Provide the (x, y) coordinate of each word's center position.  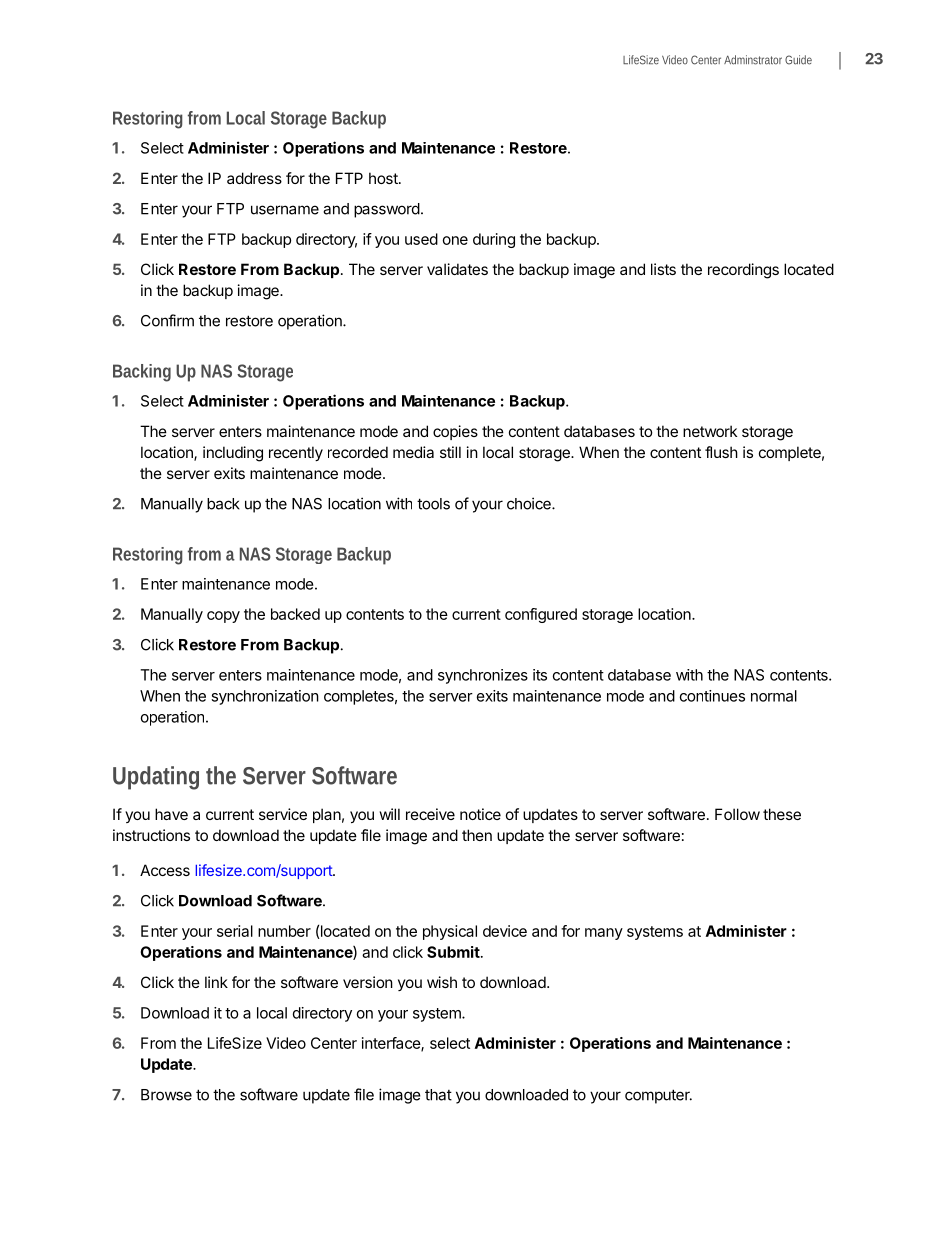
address (254, 178)
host (384, 178)
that (438, 1095)
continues (712, 696)
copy (223, 617)
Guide (798, 60)
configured (541, 615)
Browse (166, 1095)
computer (658, 1096)
